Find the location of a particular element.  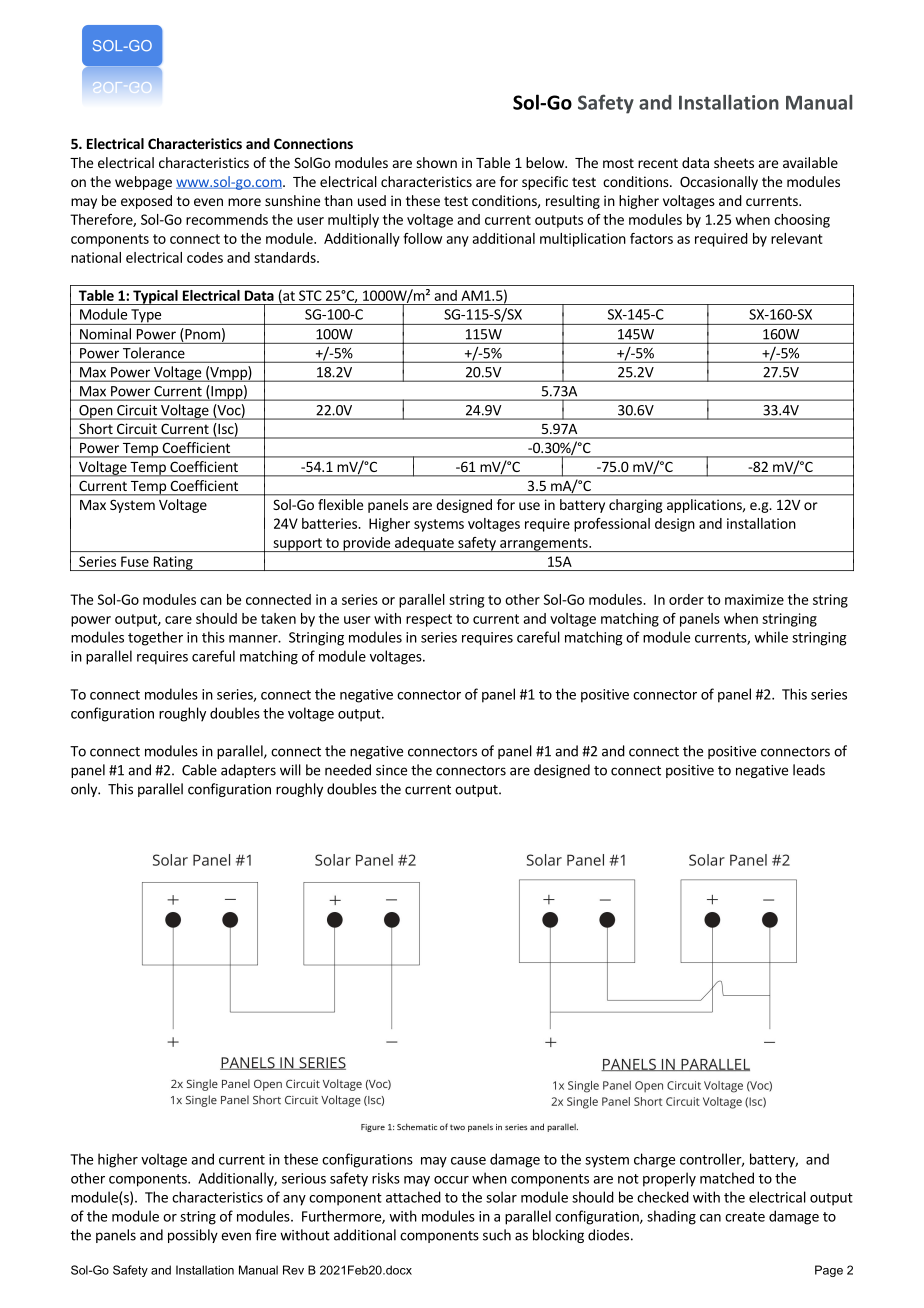

serious is located at coordinates (304, 1178).
